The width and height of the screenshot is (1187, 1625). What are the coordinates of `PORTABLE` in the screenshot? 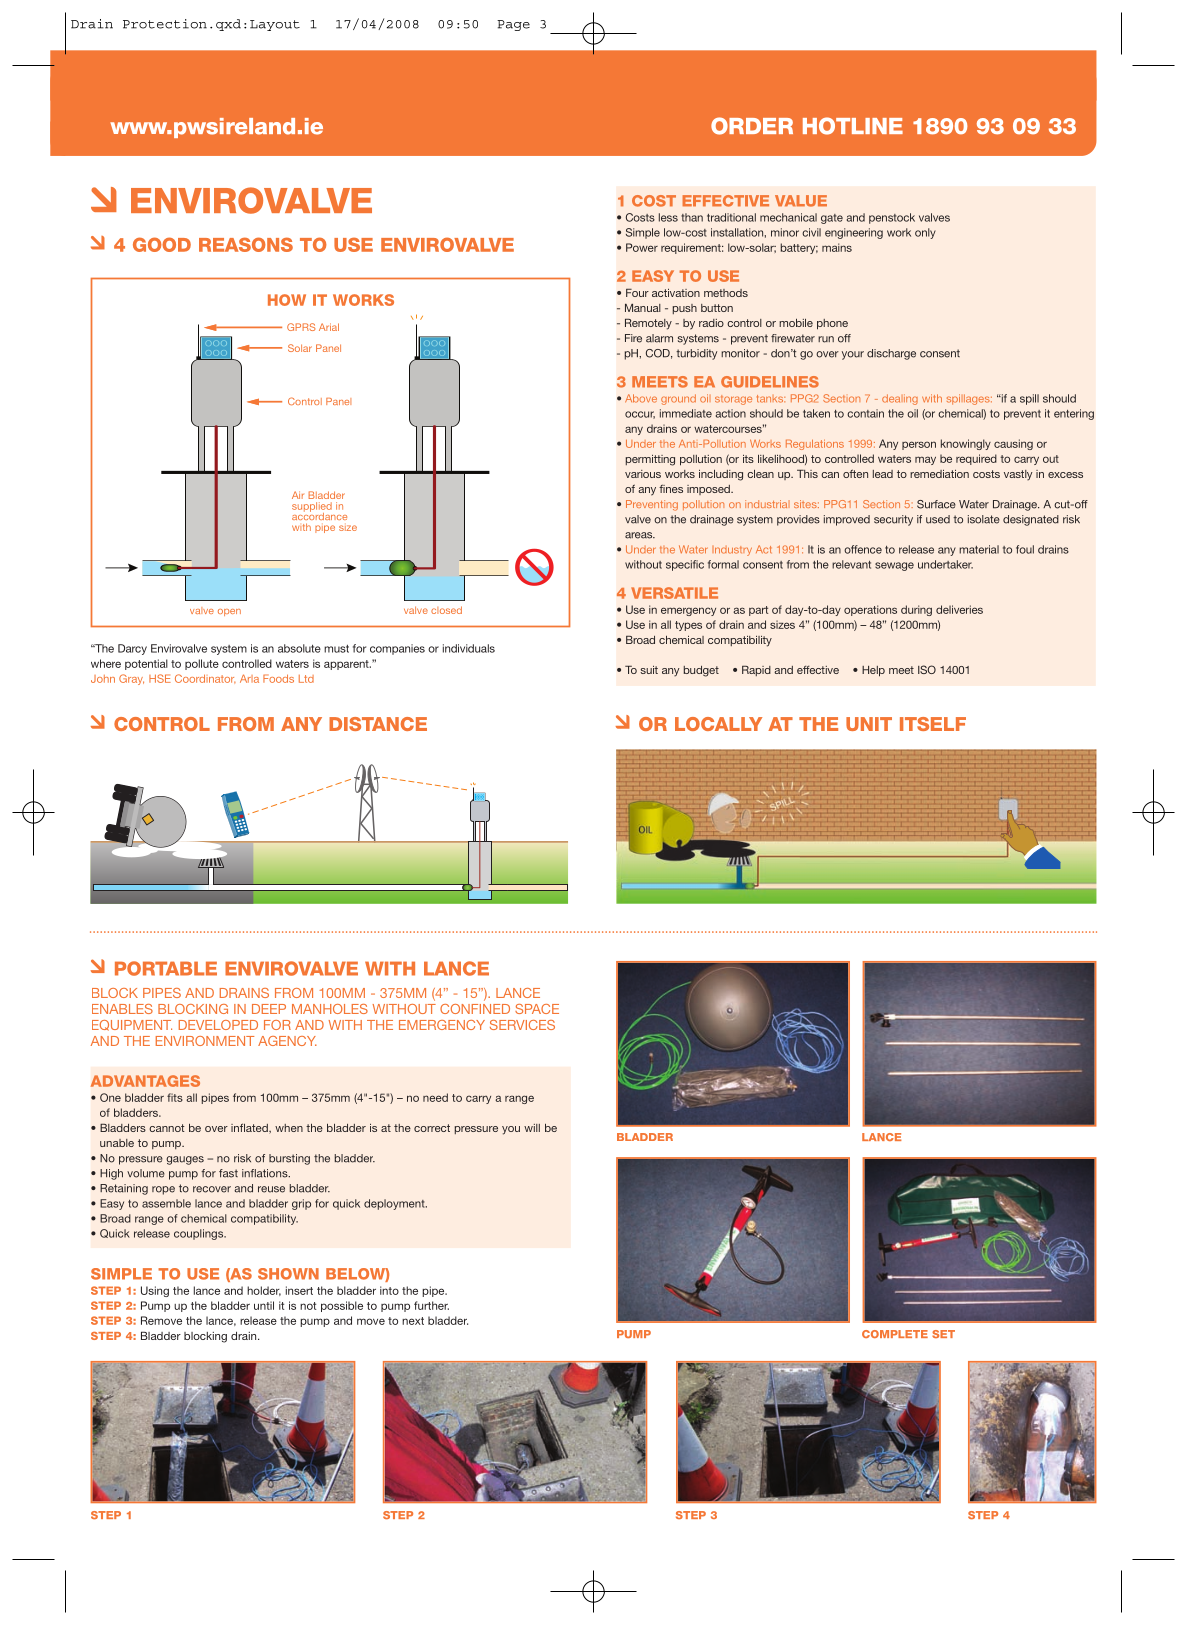 It's located at (166, 968).
